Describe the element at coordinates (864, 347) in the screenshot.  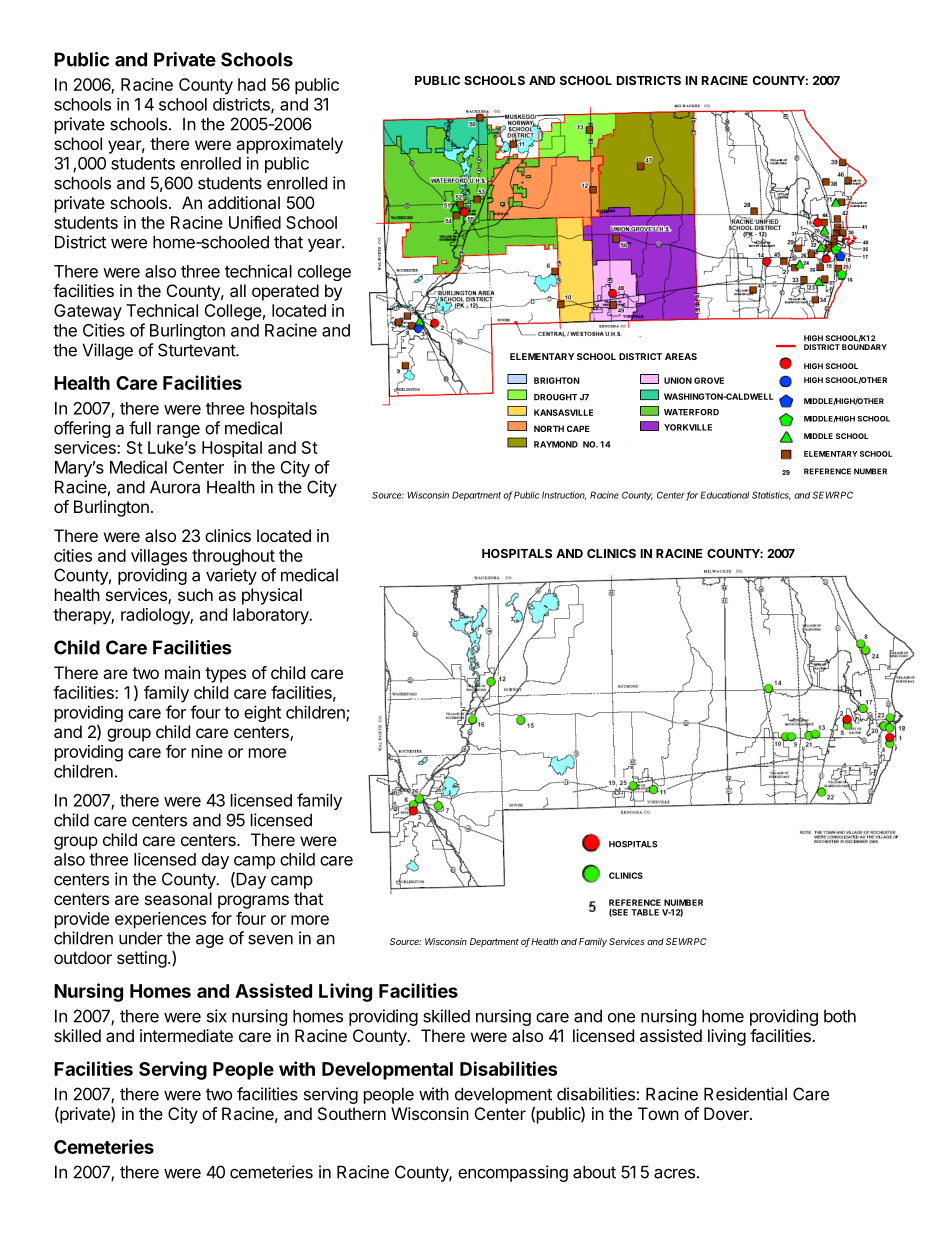
I see `BOUNDARY` at that location.
